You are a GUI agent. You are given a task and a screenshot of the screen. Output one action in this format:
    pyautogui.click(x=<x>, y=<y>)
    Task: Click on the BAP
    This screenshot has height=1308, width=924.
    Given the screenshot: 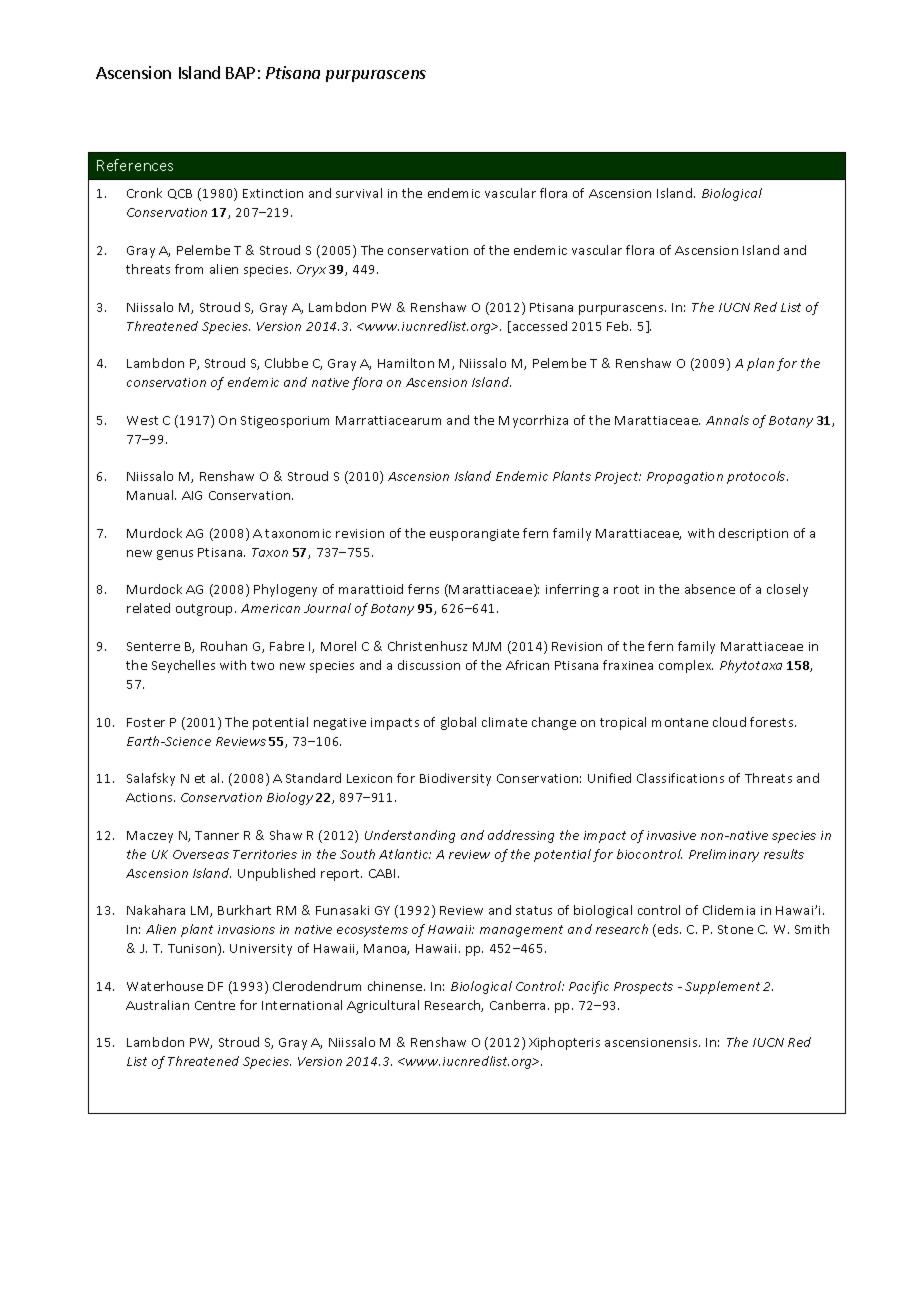 What is the action you would take?
    pyautogui.click(x=240, y=73)
